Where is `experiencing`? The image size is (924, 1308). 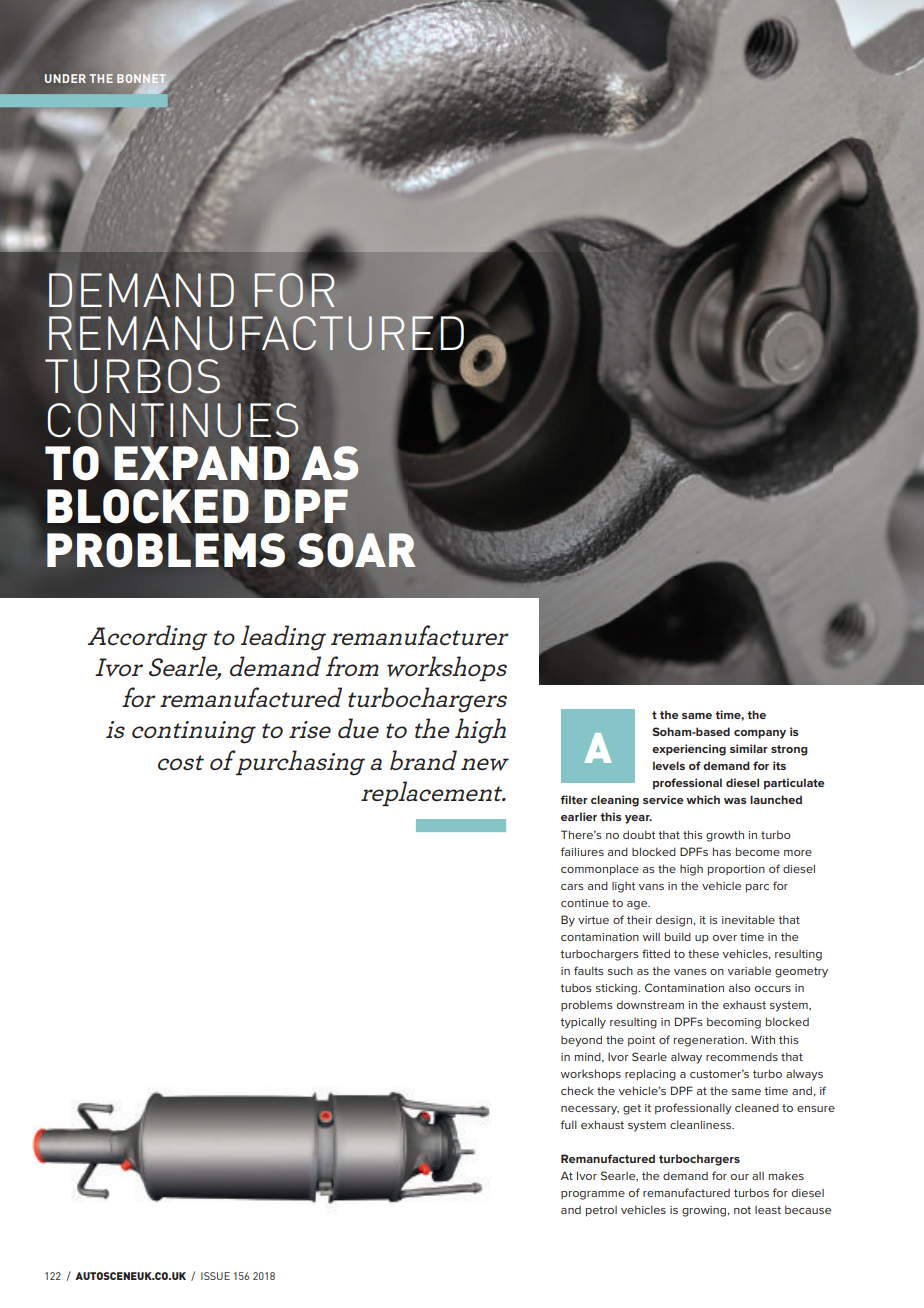
experiencing is located at coordinates (689, 750).
